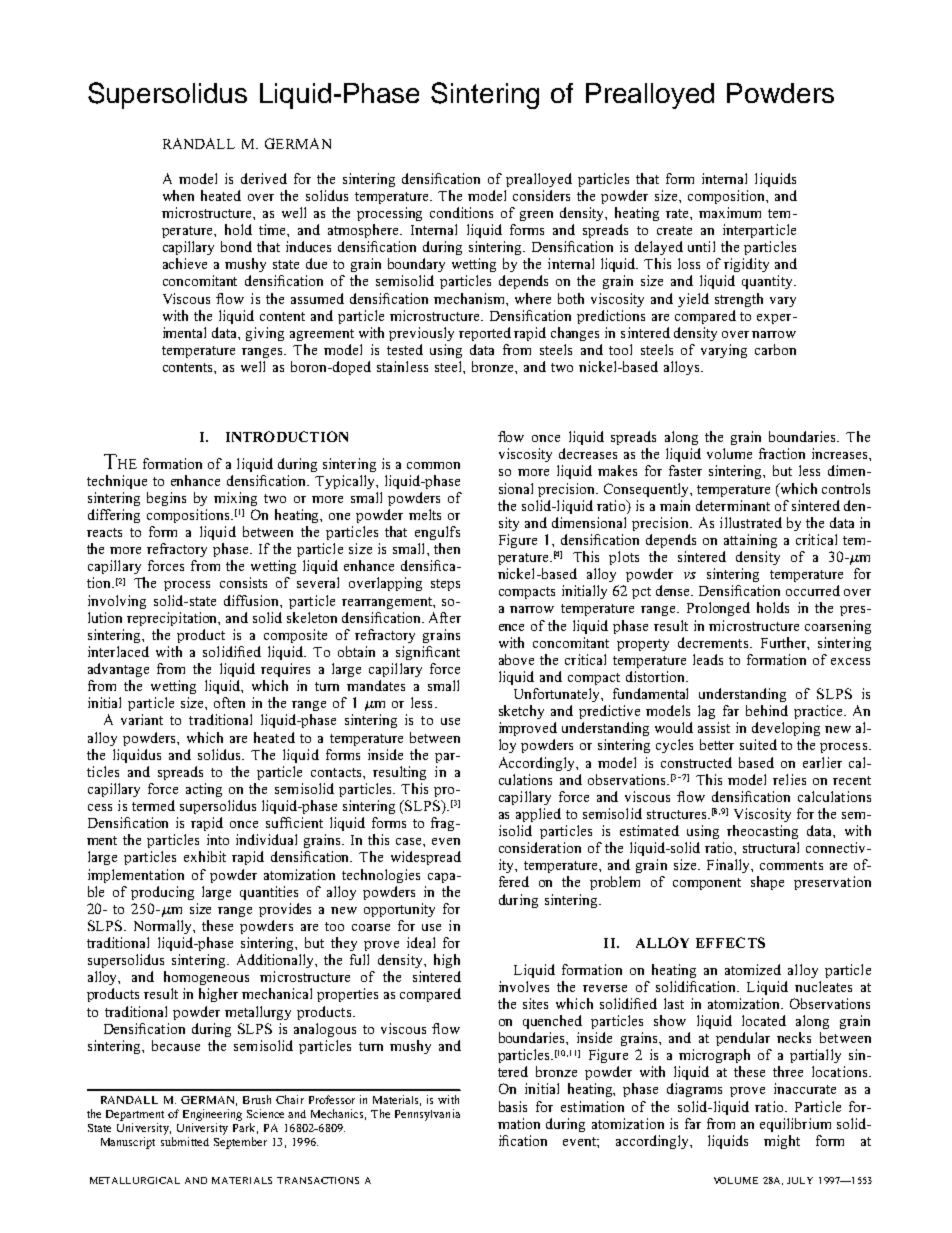  Describe the element at coordinates (185, 1141) in the screenshot. I see `submitted` at that location.
